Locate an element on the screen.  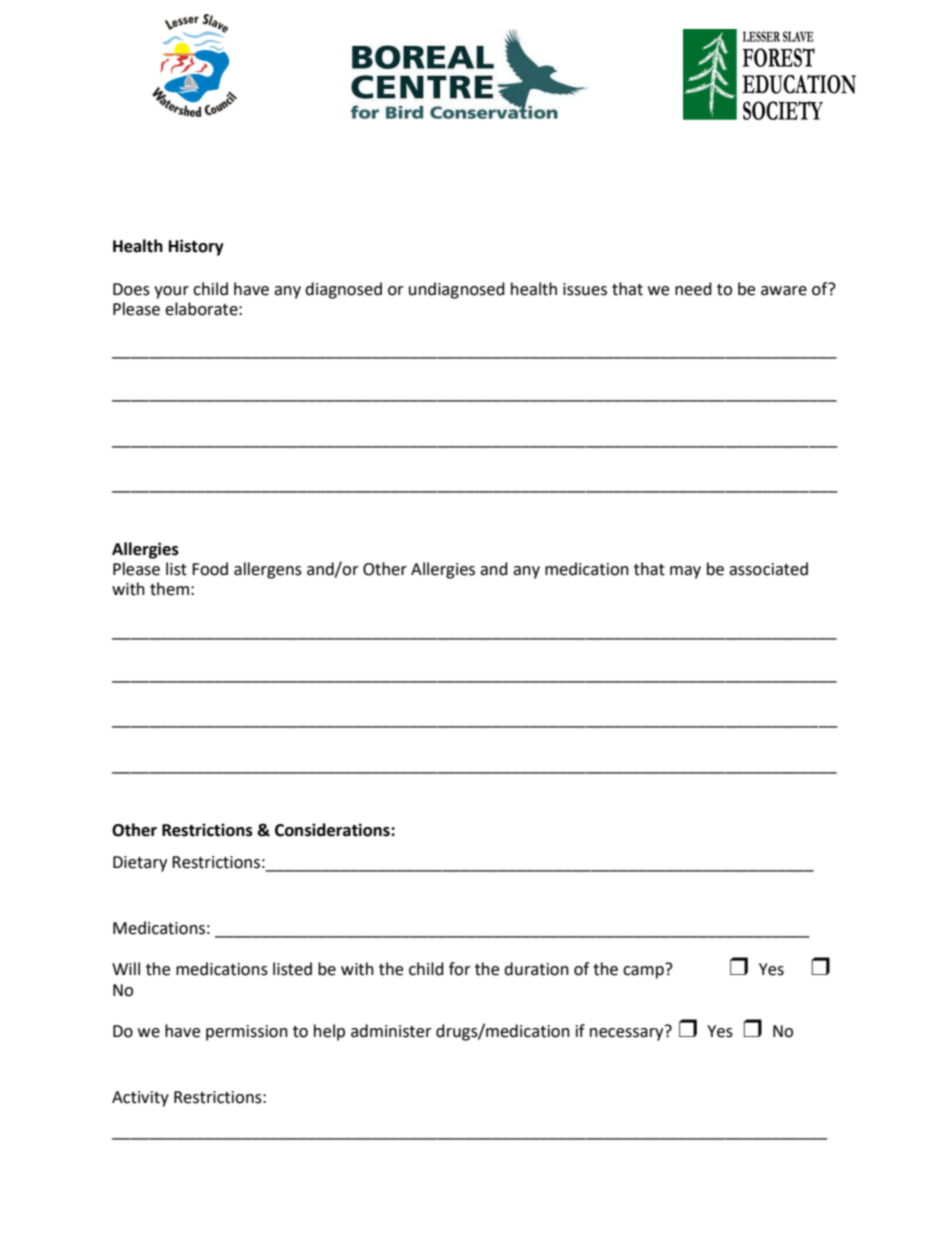
them is located at coordinates (169, 589).
